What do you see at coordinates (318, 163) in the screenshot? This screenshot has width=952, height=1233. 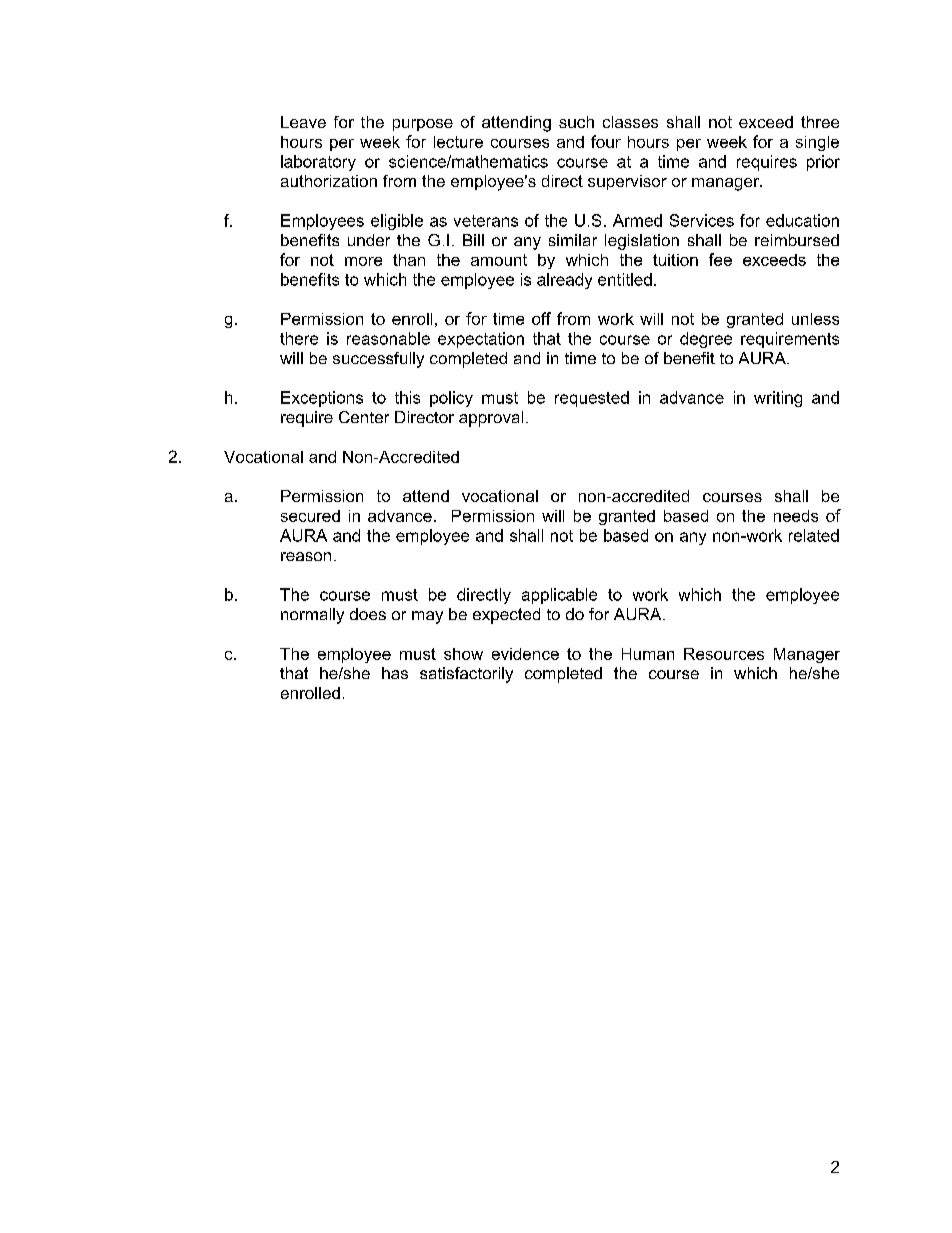 I see `laboratory` at bounding box center [318, 163].
